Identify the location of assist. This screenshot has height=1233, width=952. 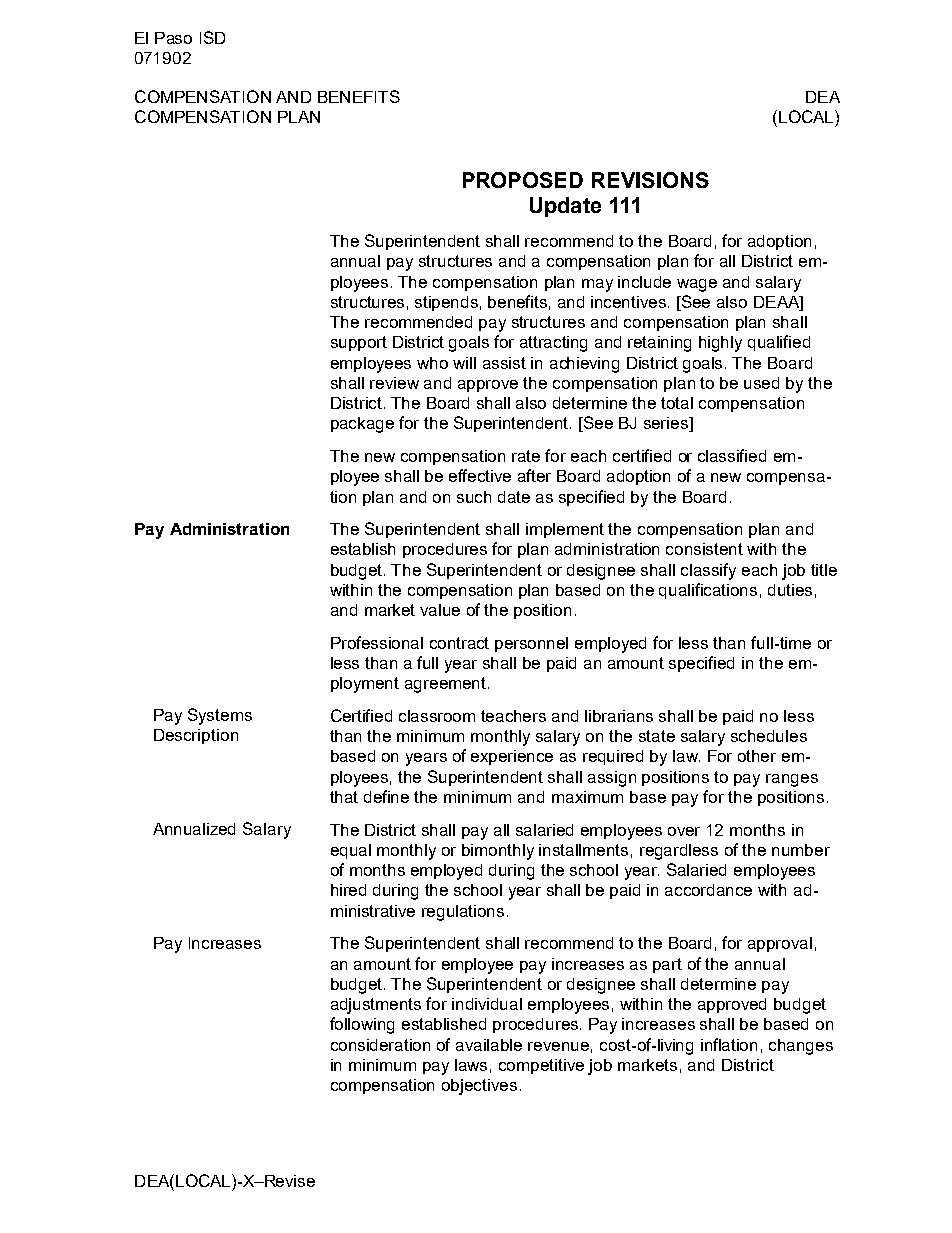
(504, 363).
